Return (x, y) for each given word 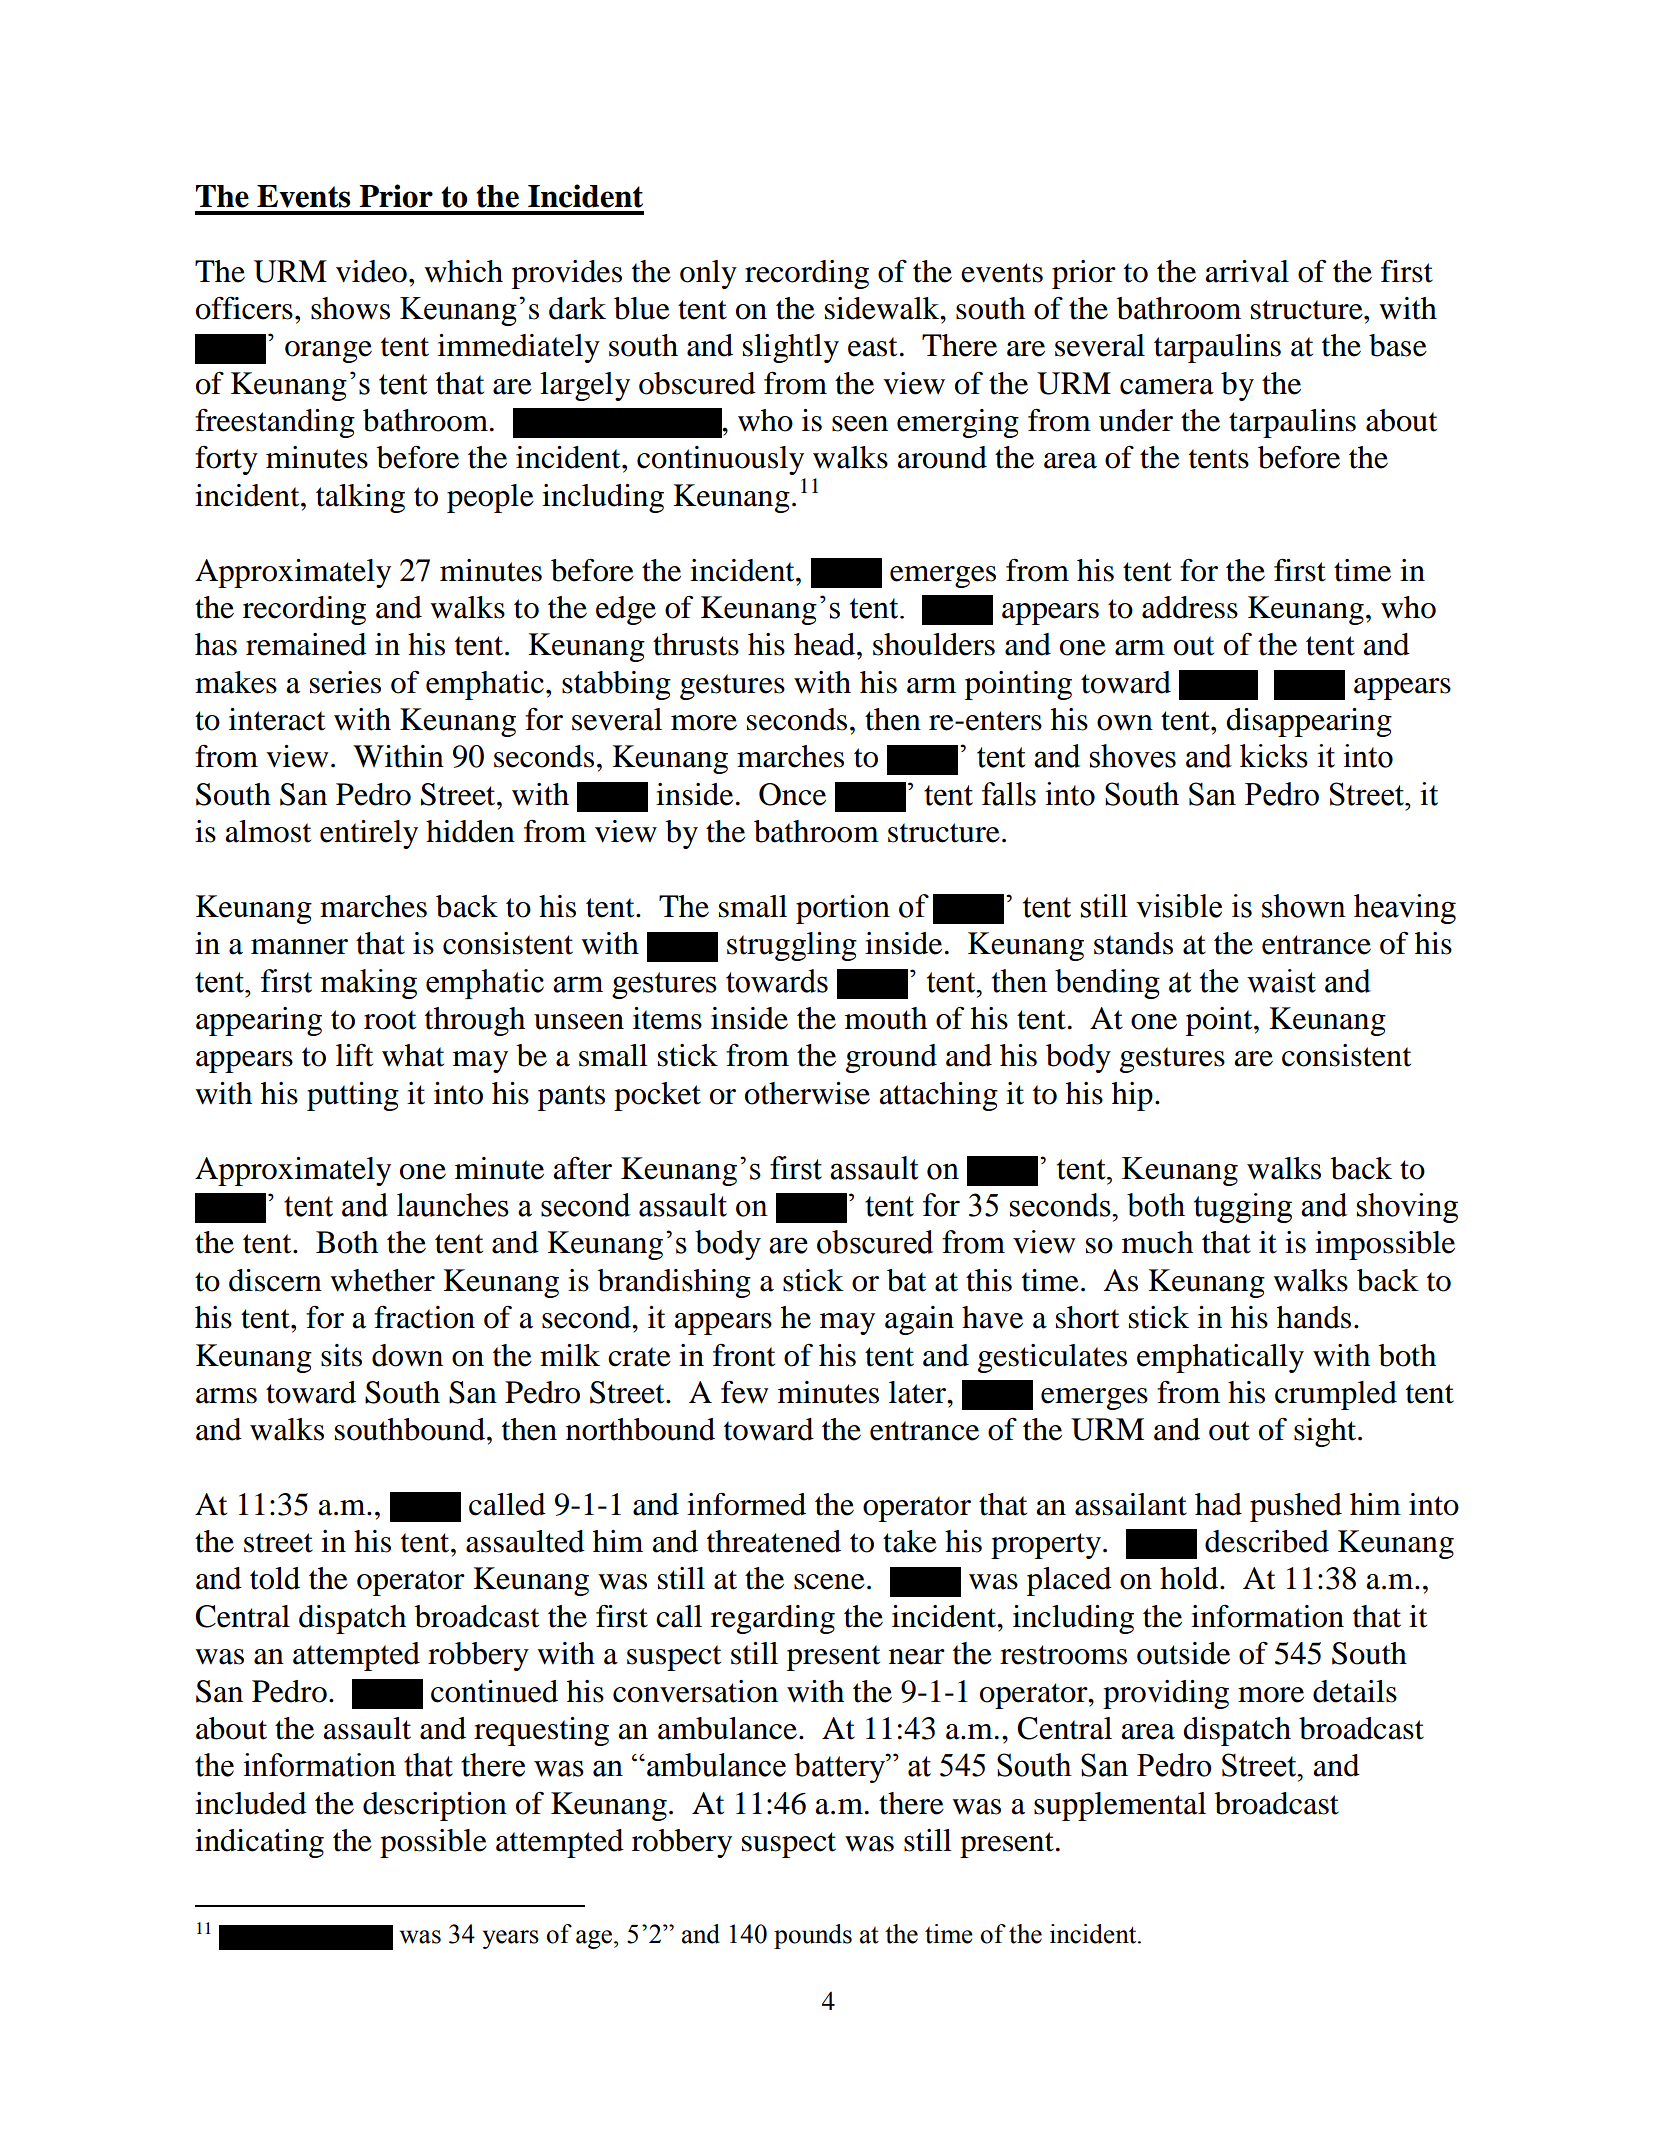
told (275, 1578)
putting (353, 1096)
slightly (791, 348)
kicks (1274, 756)
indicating (259, 1843)
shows (350, 308)
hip (1132, 1096)
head (826, 644)
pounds (813, 1936)
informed (746, 1504)
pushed (1296, 1507)
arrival (1247, 271)
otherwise (807, 1093)
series (345, 682)
